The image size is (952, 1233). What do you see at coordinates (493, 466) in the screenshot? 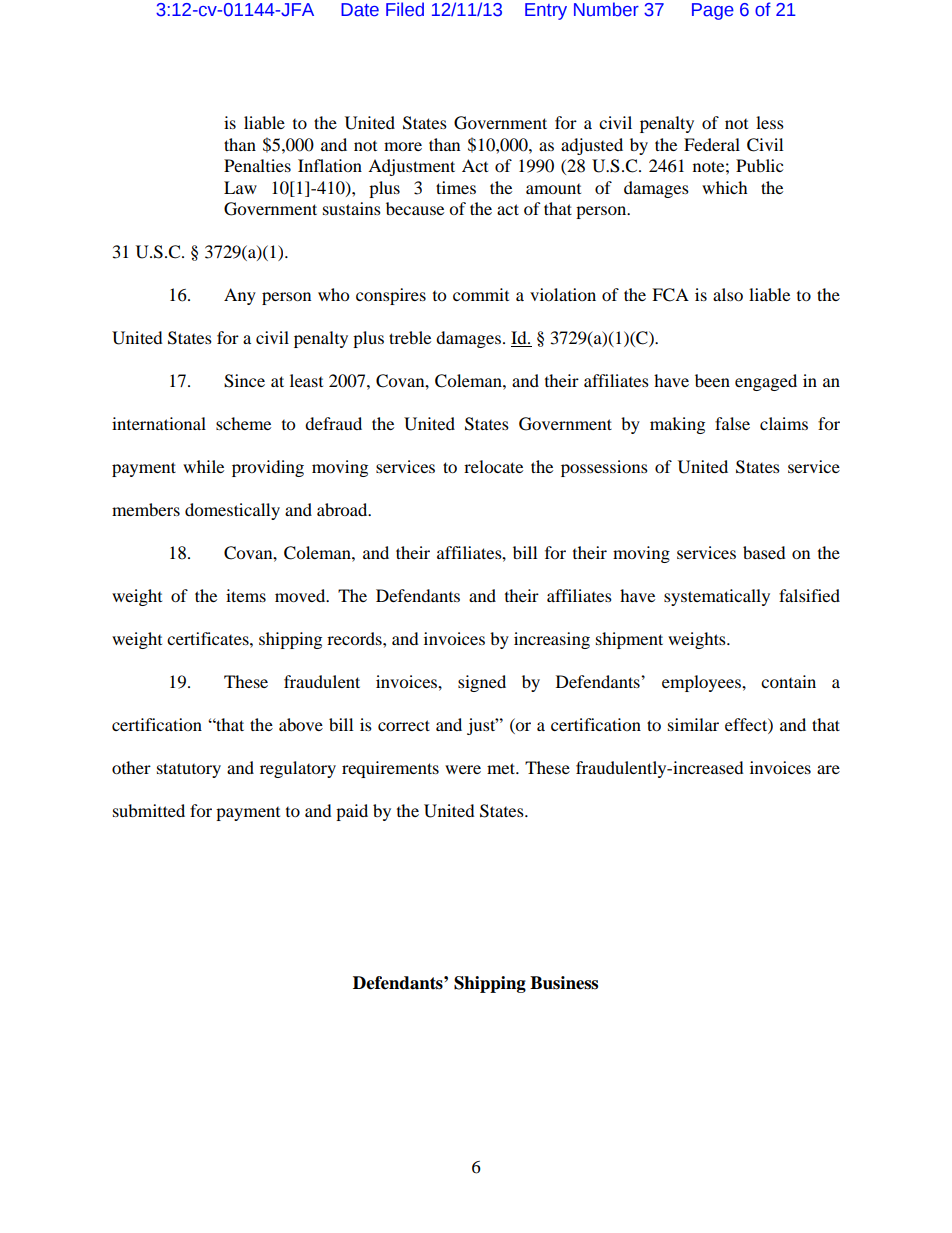
I see `relocate` at bounding box center [493, 466].
